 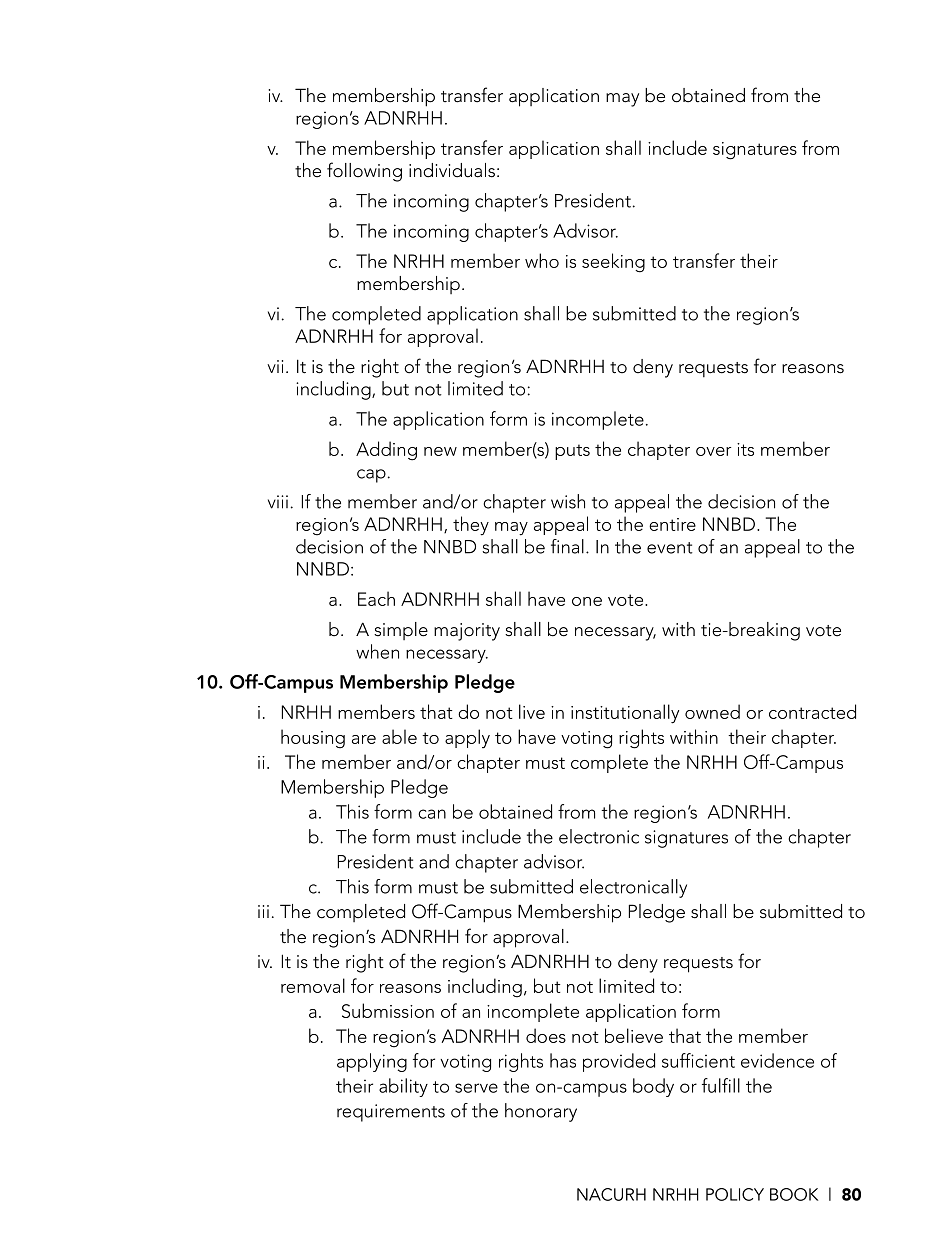 What do you see at coordinates (542, 260) in the screenshot?
I see `who` at bounding box center [542, 260].
